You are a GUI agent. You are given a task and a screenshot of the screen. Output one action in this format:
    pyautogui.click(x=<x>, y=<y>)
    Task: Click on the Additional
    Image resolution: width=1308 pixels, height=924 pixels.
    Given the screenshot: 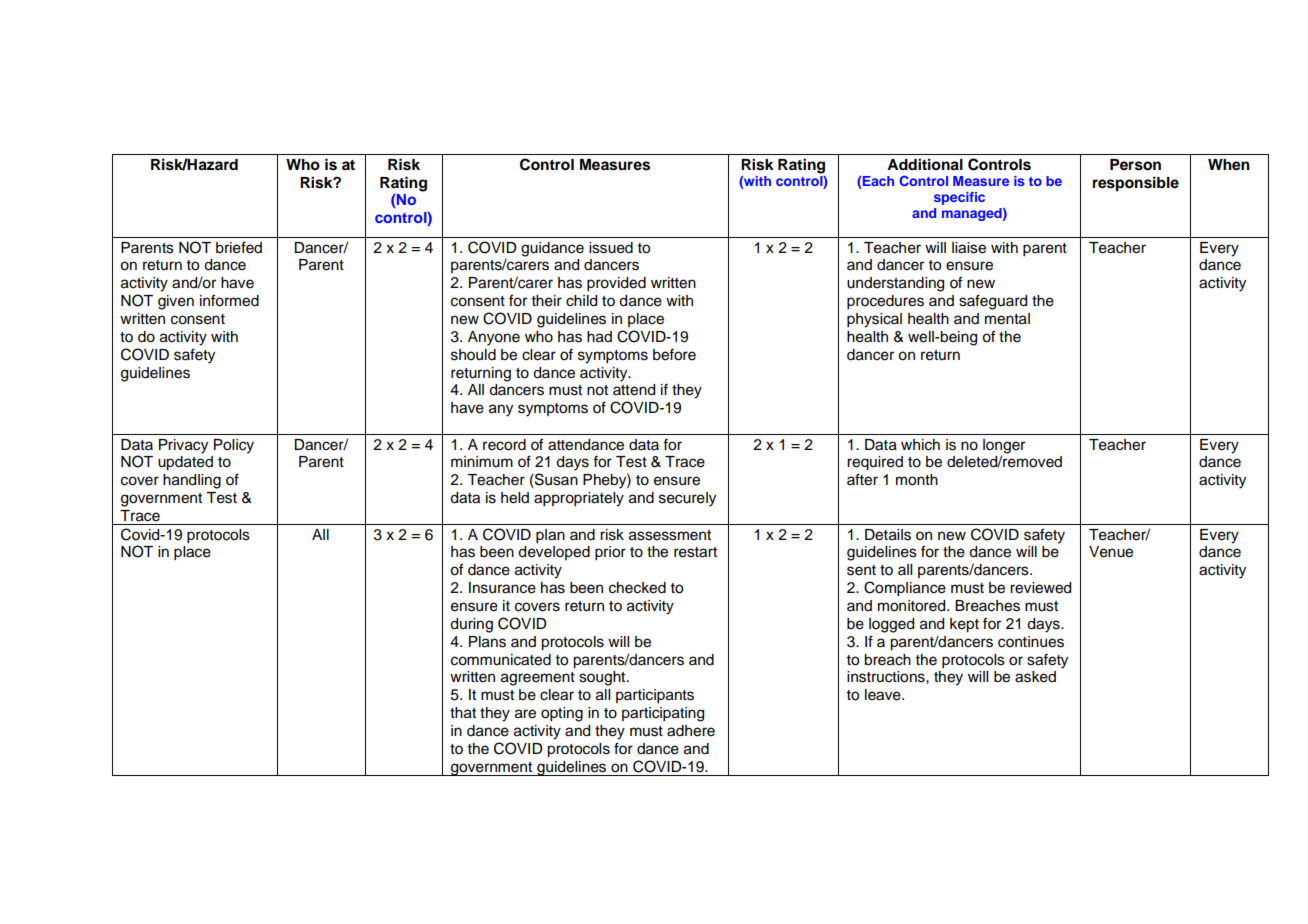 What is the action you would take?
    pyautogui.click(x=925, y=164)
